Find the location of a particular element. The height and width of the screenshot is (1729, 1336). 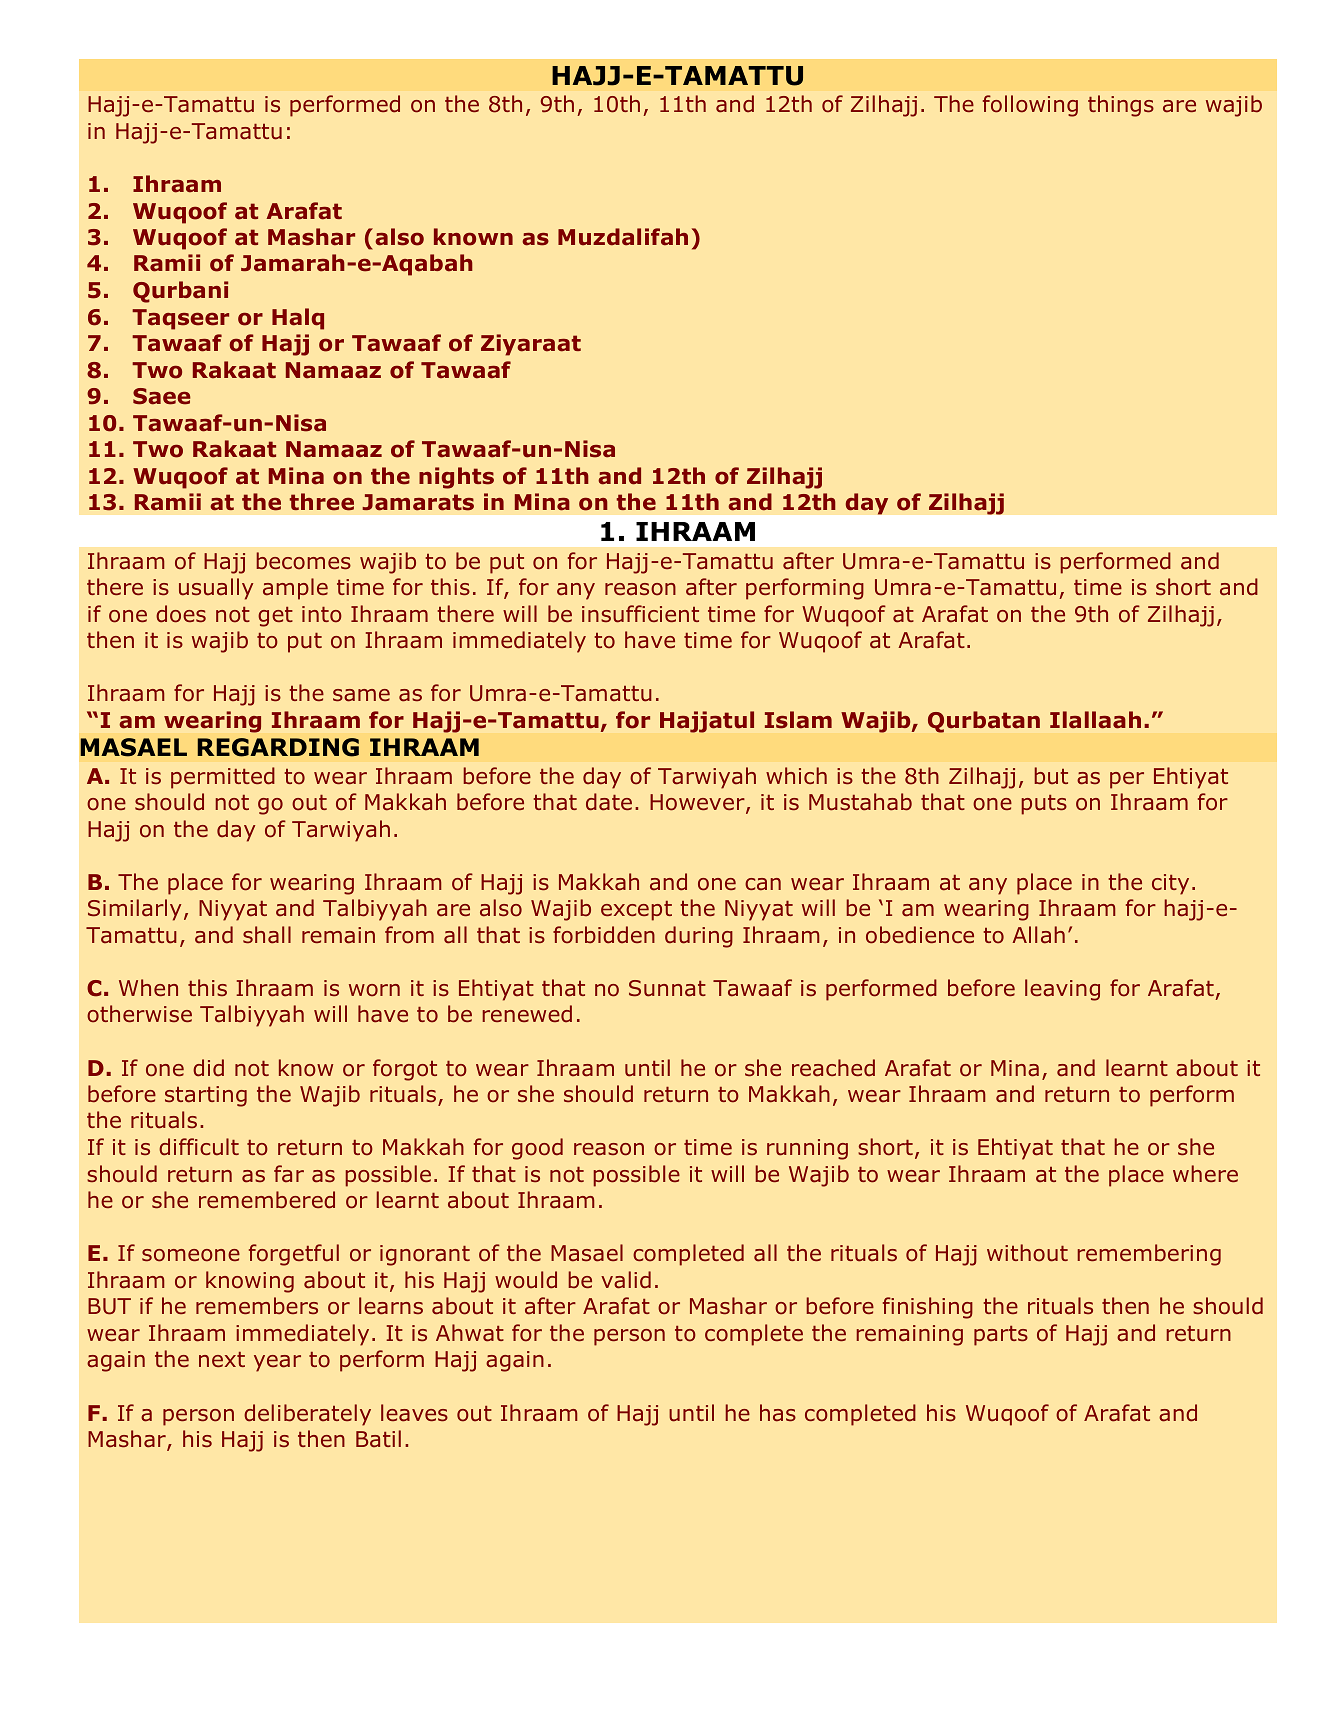

following is located at coordinates (1030, 106).
